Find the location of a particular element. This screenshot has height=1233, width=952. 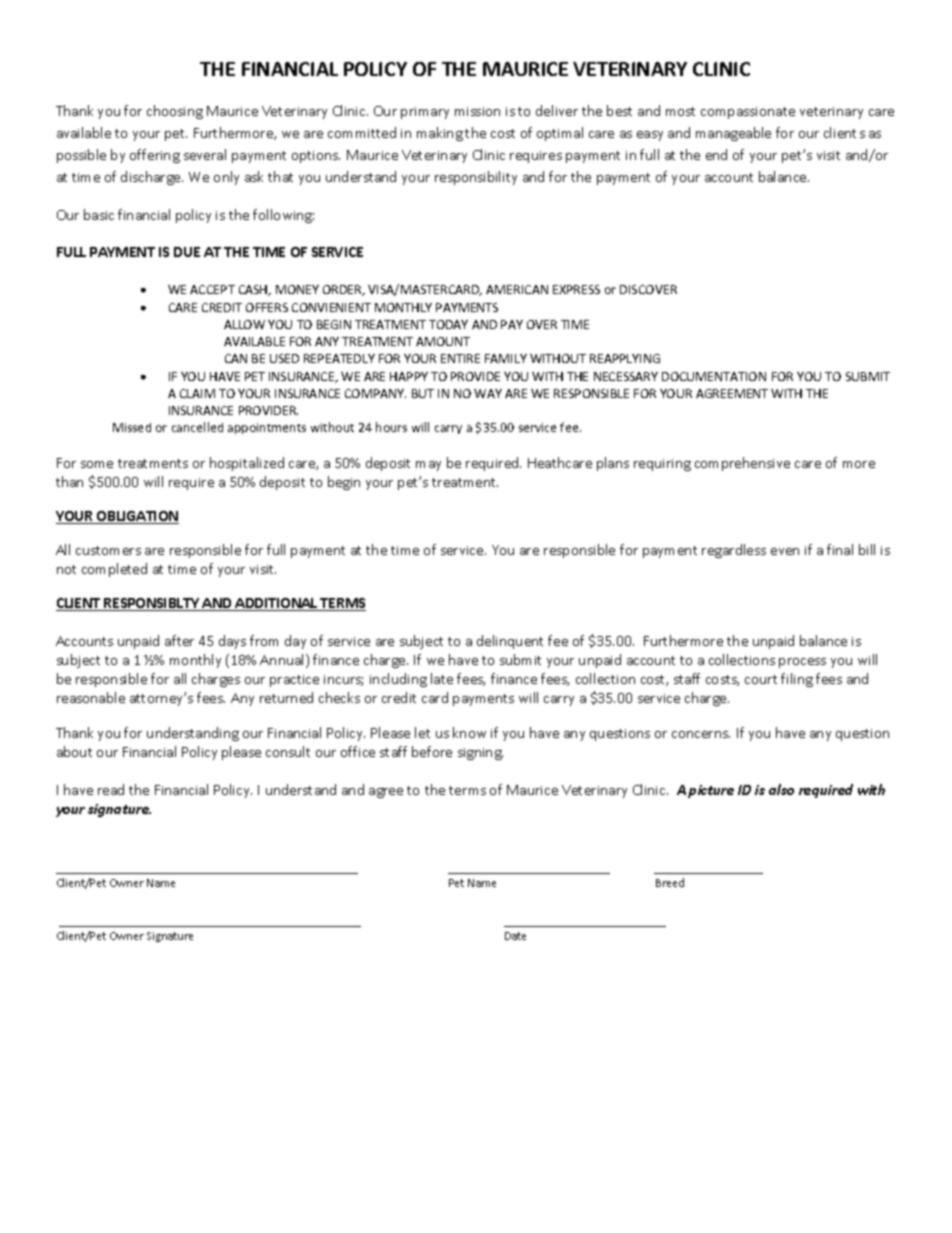

may is located at coordinates (428, 466).
